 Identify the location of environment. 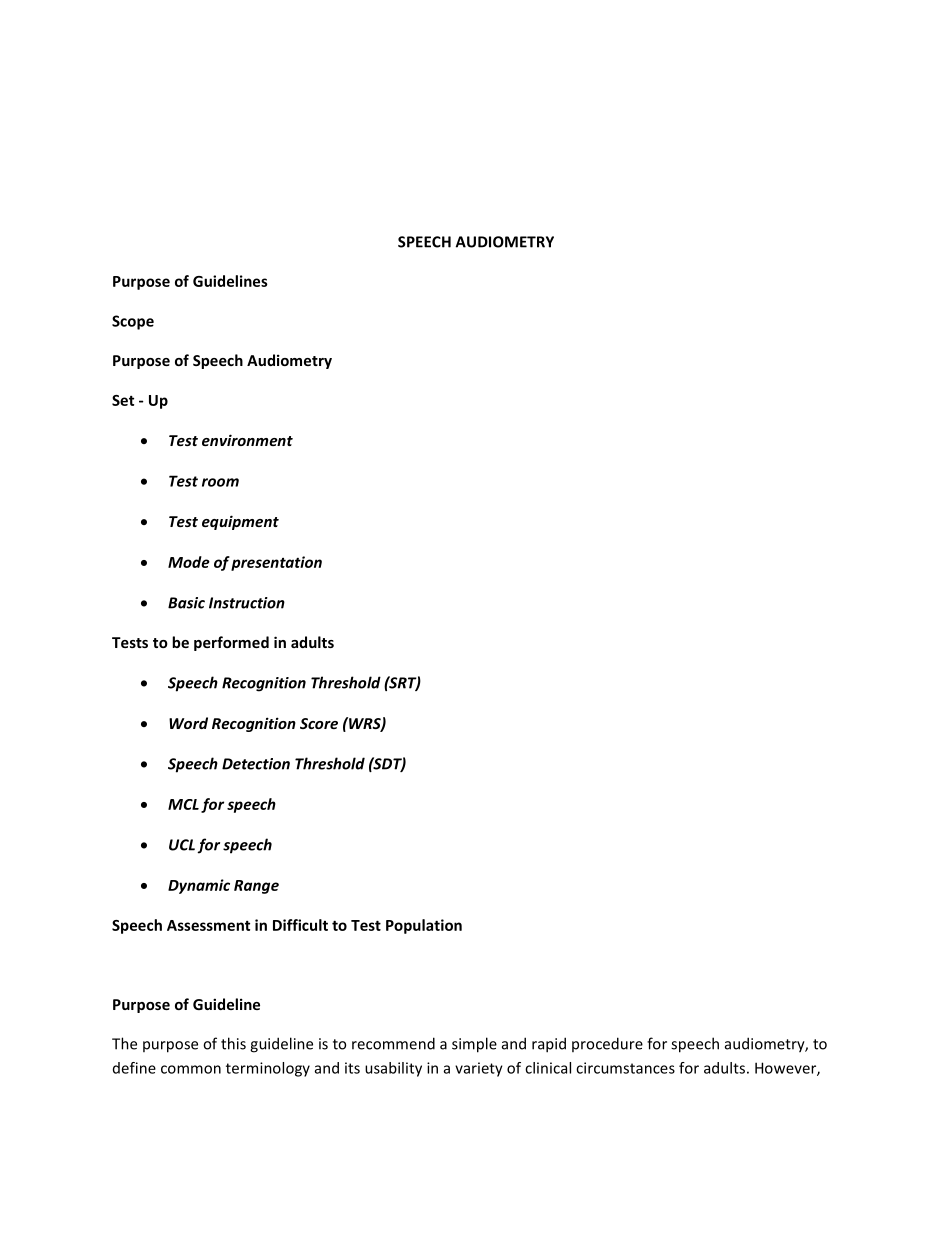
(247, 440).
